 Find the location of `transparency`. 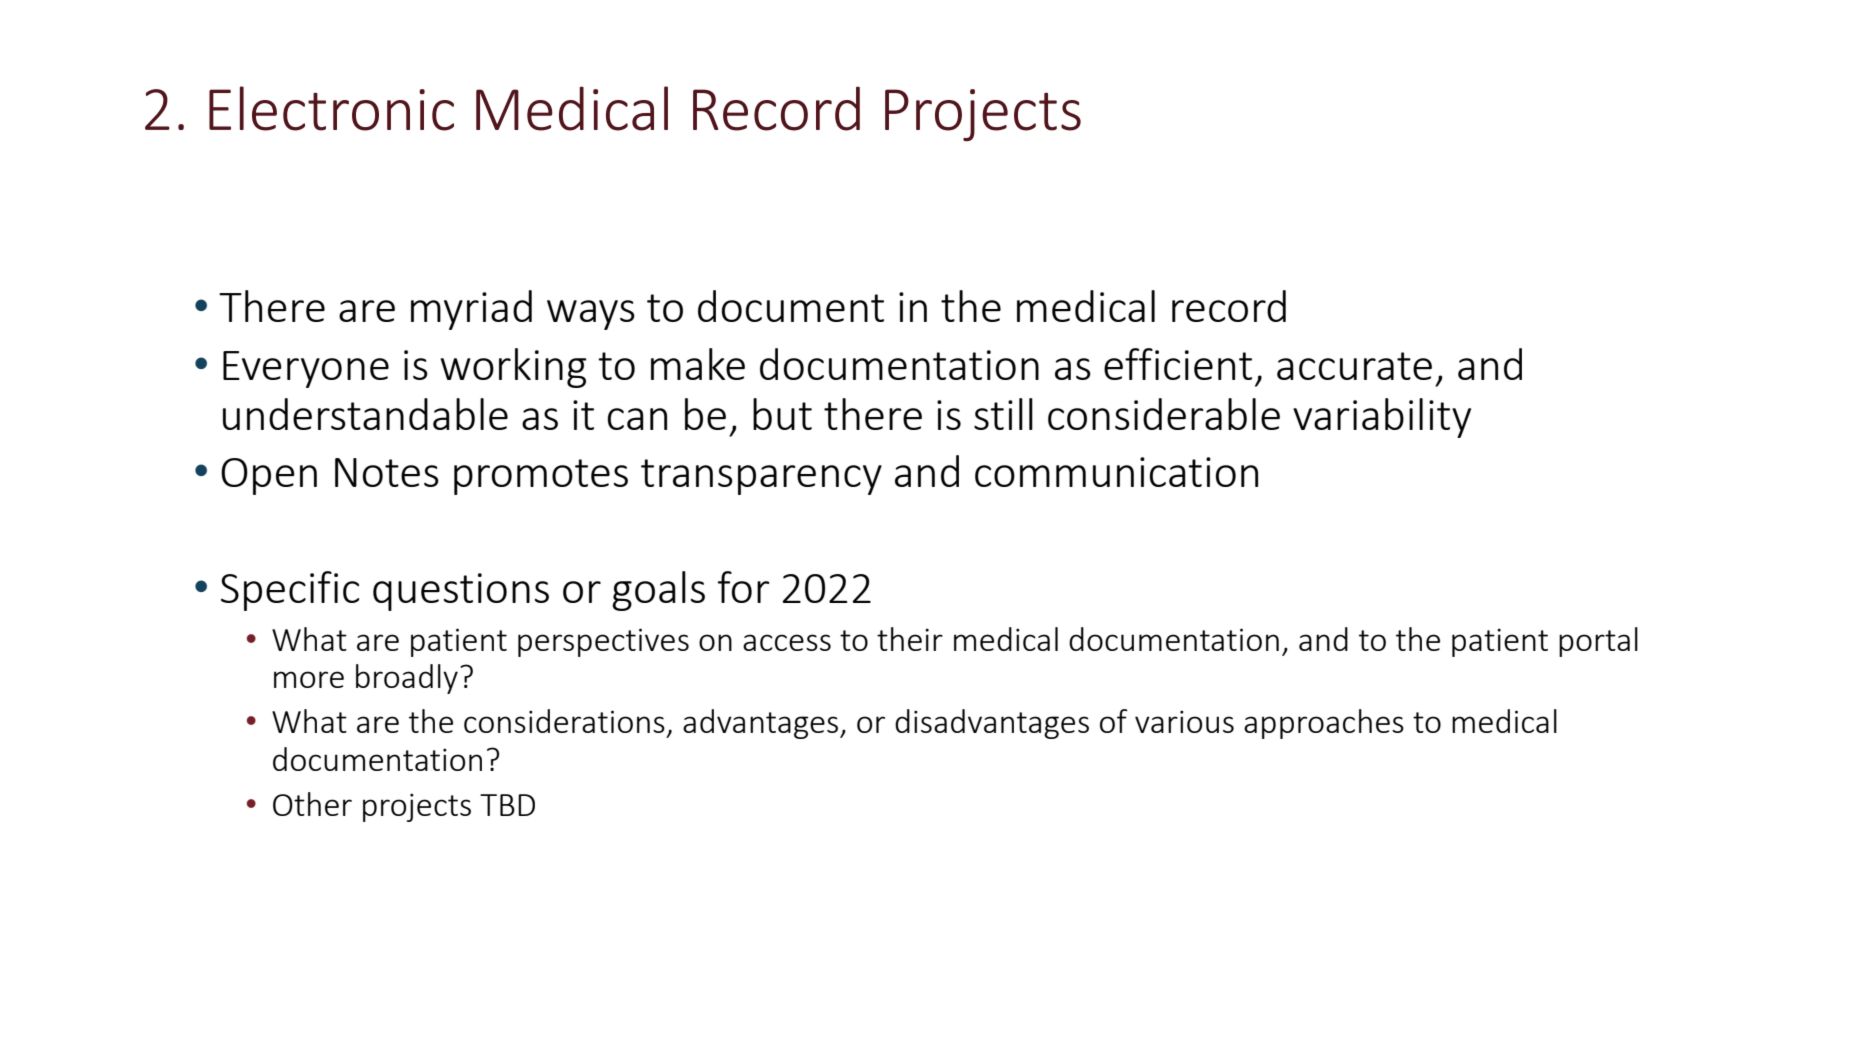

transparency is located at coordinates (761, 477).
